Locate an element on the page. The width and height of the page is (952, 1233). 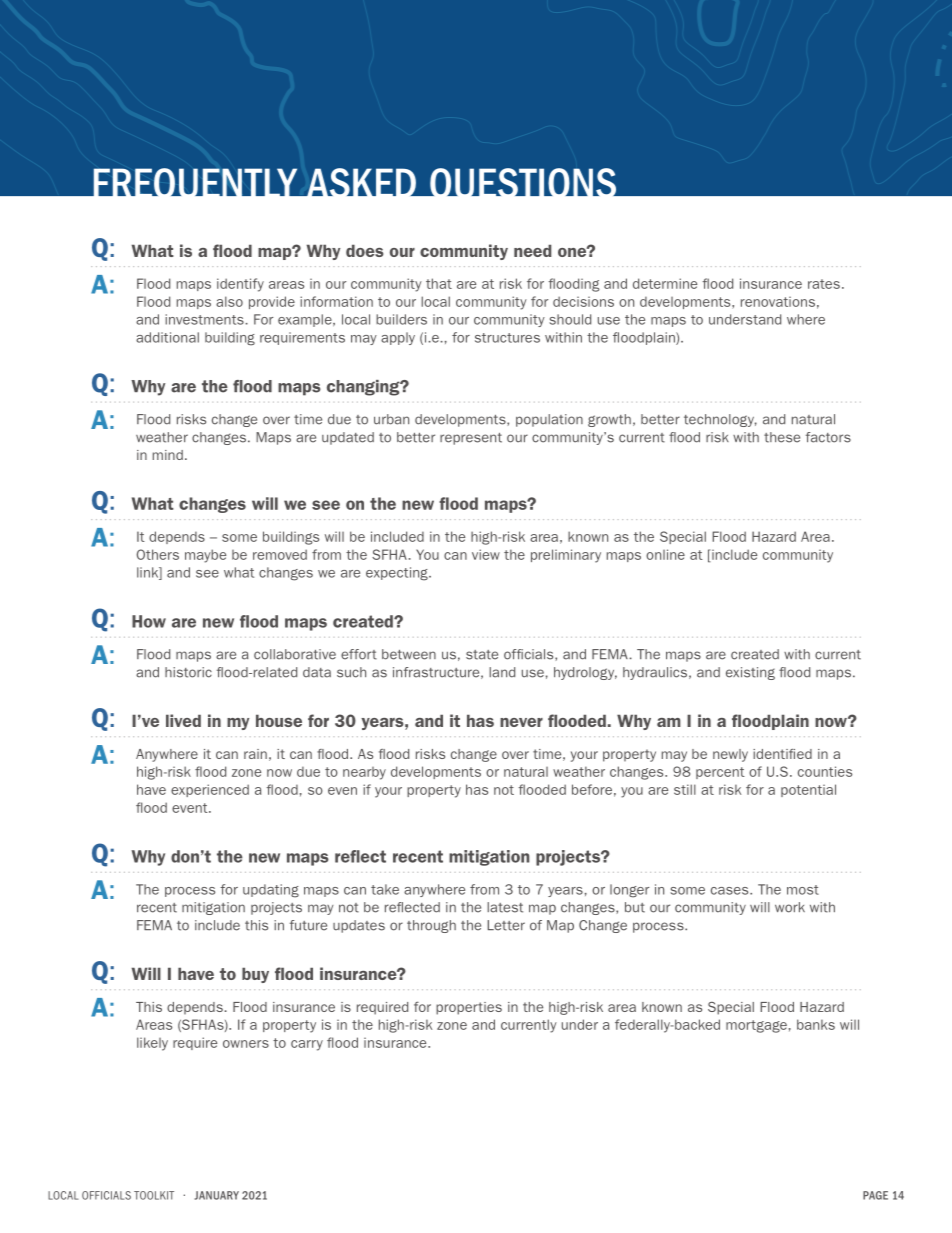
collaborative is located at coordinates (295, 654).
